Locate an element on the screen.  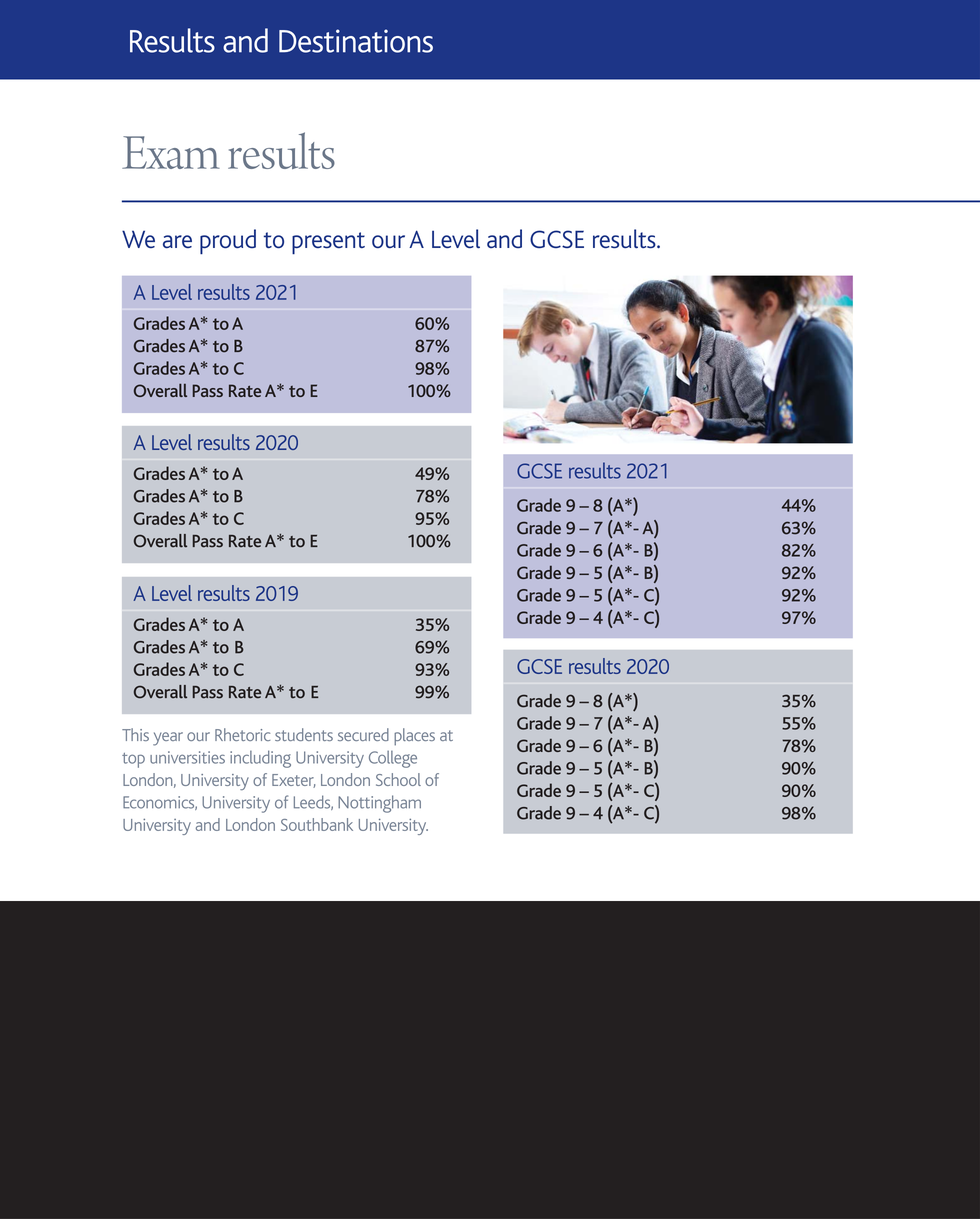
proud is located at coordinates (228, 242).
